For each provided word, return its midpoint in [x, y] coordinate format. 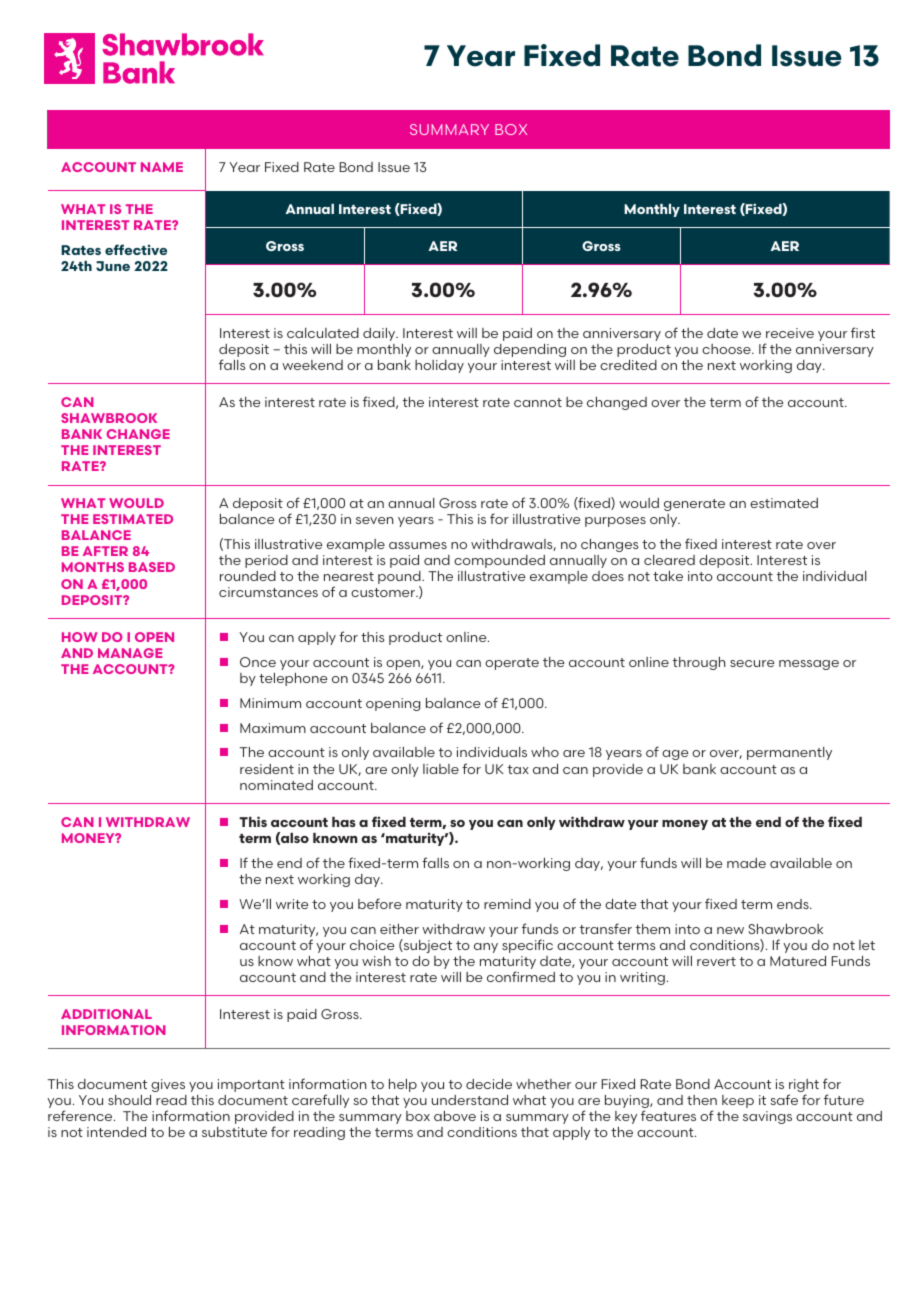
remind [507, 904]
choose [727, 349]
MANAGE [130, 653]
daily [380, 334]
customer [384, 592]
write [292, 904]
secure [752, 663]
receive [790, 333]
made [746, 863]
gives [168, 1085]
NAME [162, 167]
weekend [312, 365]
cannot [538, 402]
